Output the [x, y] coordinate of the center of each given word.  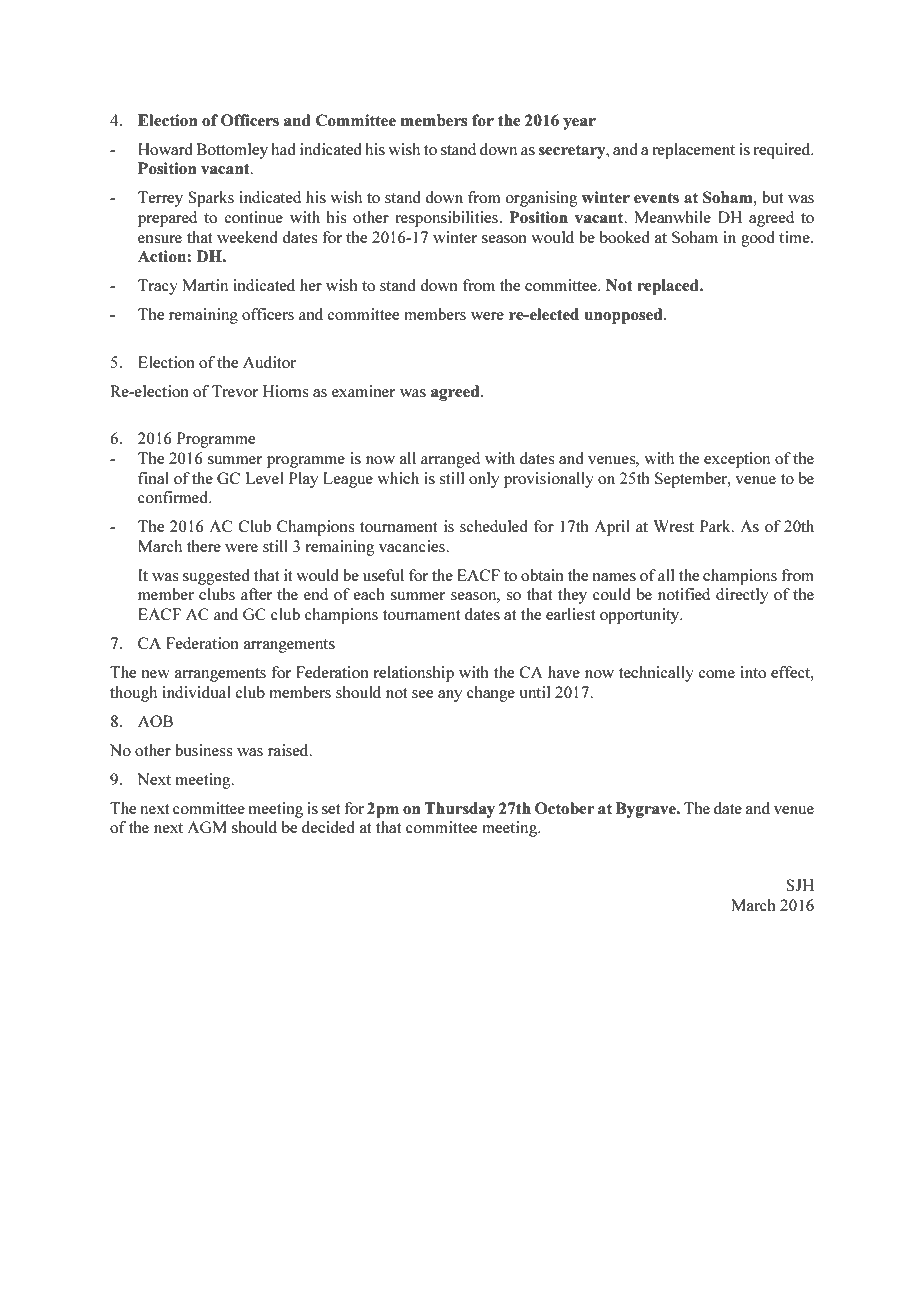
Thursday [459, 810]
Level [264, 478]
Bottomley [232, 151]
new [156, 674]
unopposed [625, 316]
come [716, 674]
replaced [669, 287]
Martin [205, 285]
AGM [207, 827]
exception [737, 460]
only [484, 480]
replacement [693, 151]
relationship [414, 674]
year [579, 124]
